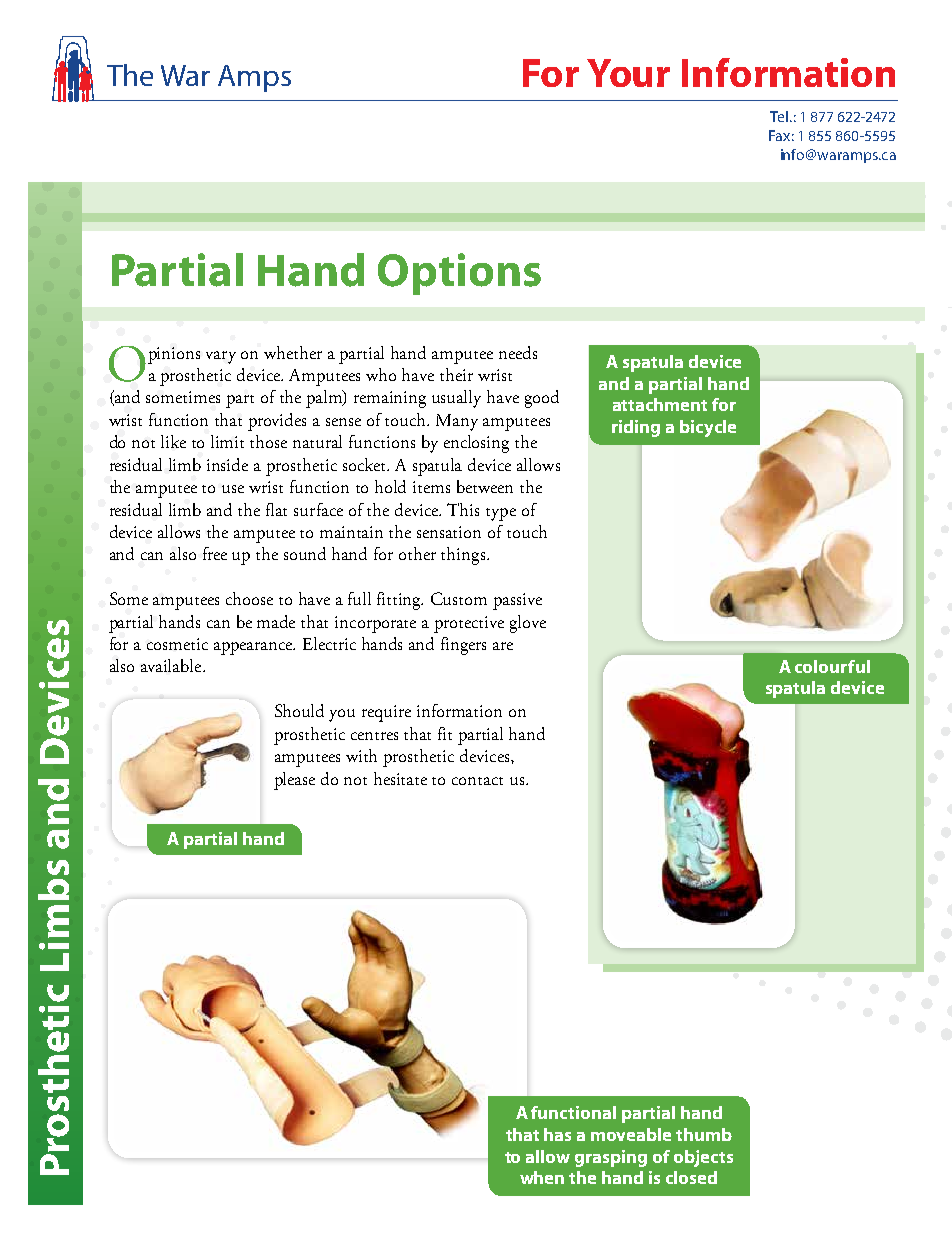 The height and width of the page is (1233, 952). Describe the element at coordinates (503, 646) in the page. I see `are` at that location.
